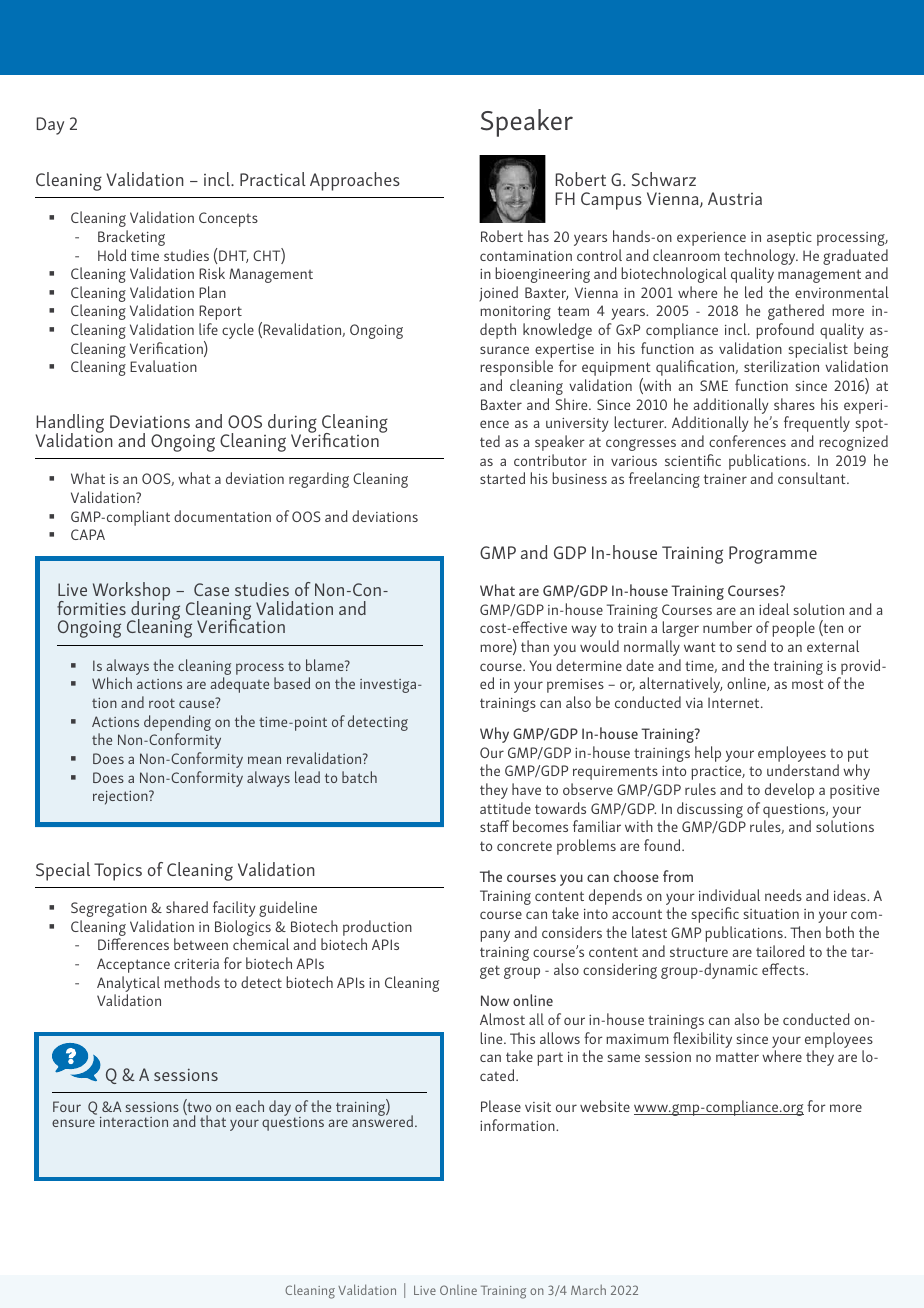 Image resolution: width=924 pixels, height=1308 pixels. I want to click on started, so click(502, 478).
